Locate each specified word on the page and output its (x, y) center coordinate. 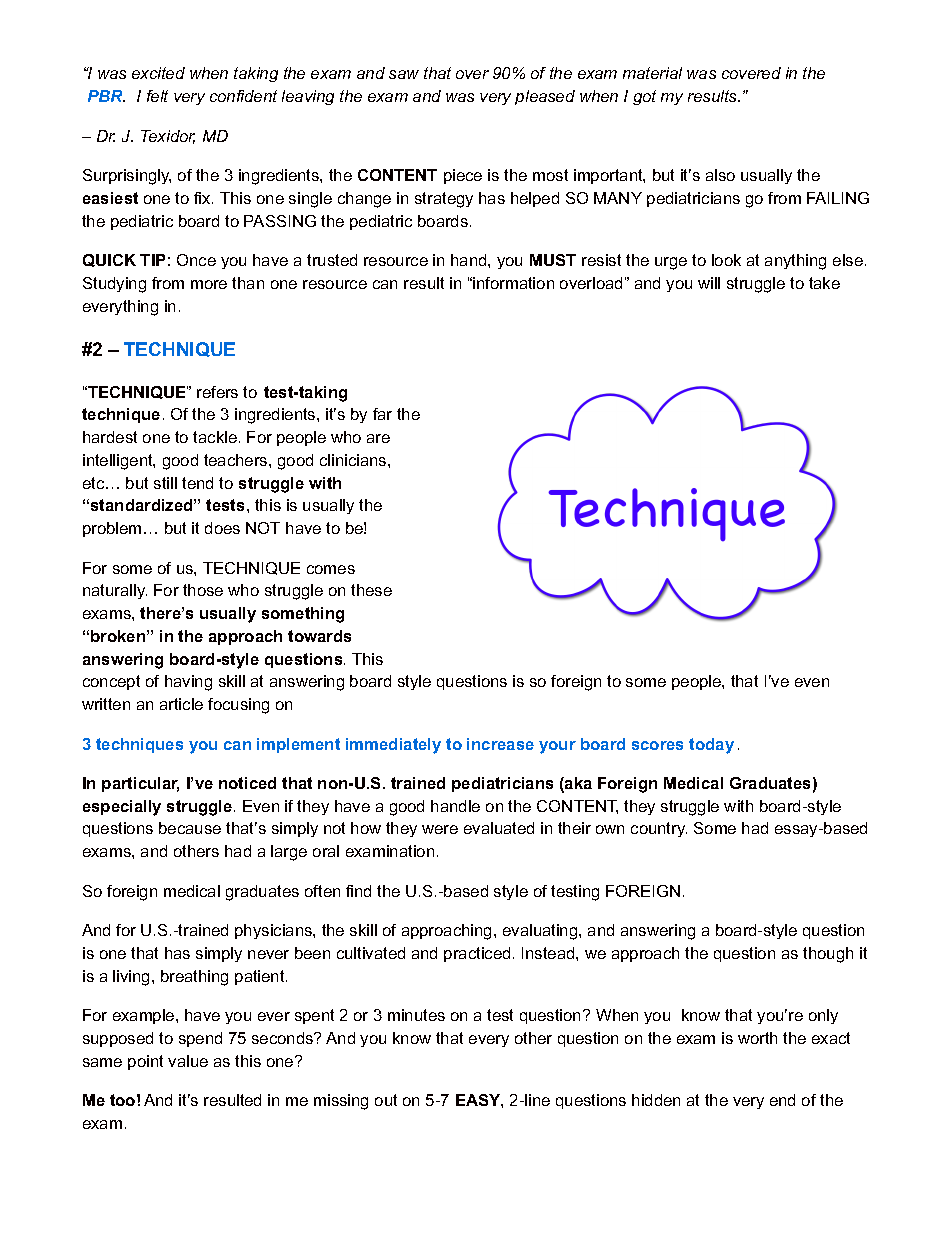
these (371, 590)
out (386, 1100)
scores (657, 745)
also (720, 175)
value (188, 1061)
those (203, 590)
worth (757, 1038)
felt (157, 96)
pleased (545, 97)
